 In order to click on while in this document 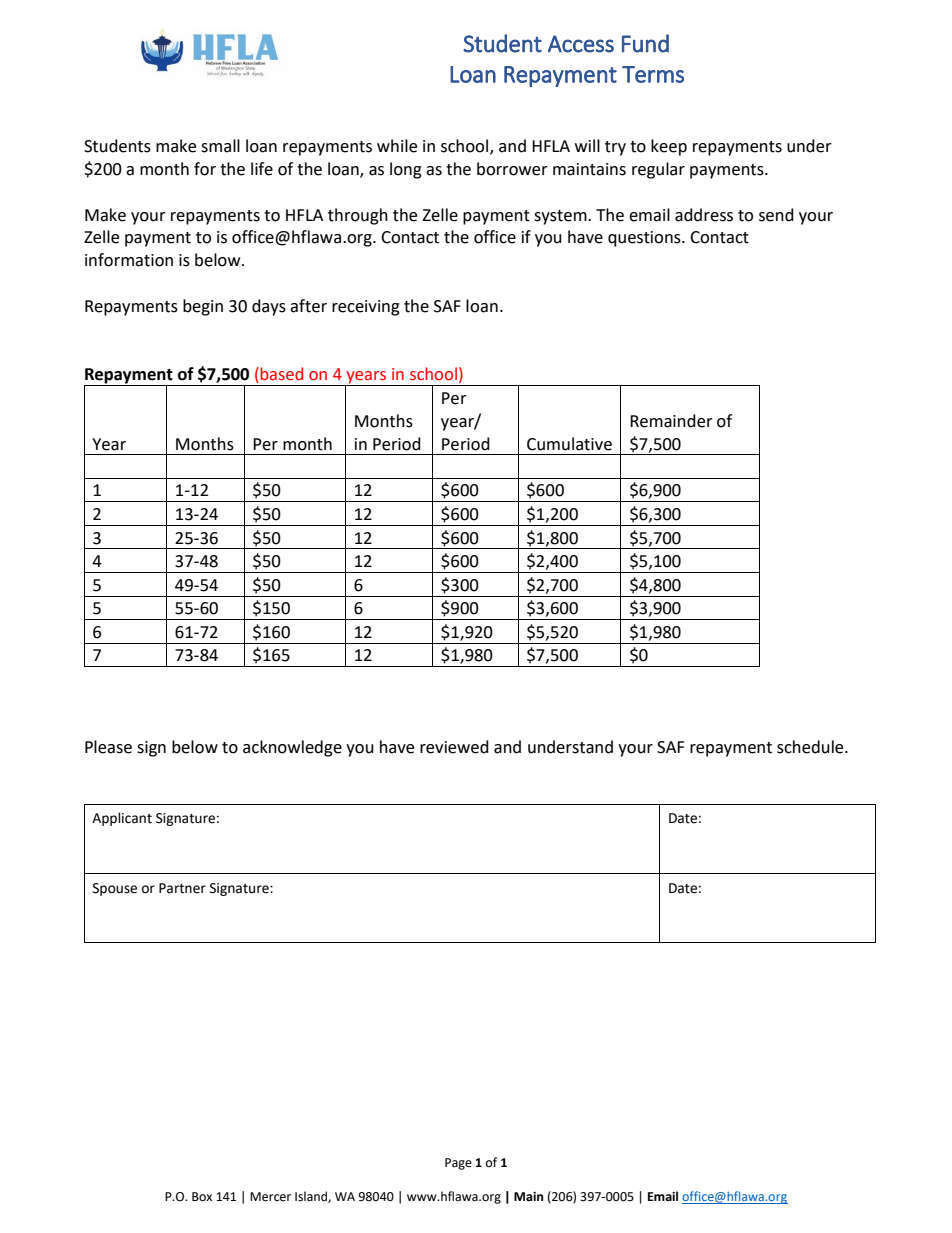, I will do `click(397, 146)`.
